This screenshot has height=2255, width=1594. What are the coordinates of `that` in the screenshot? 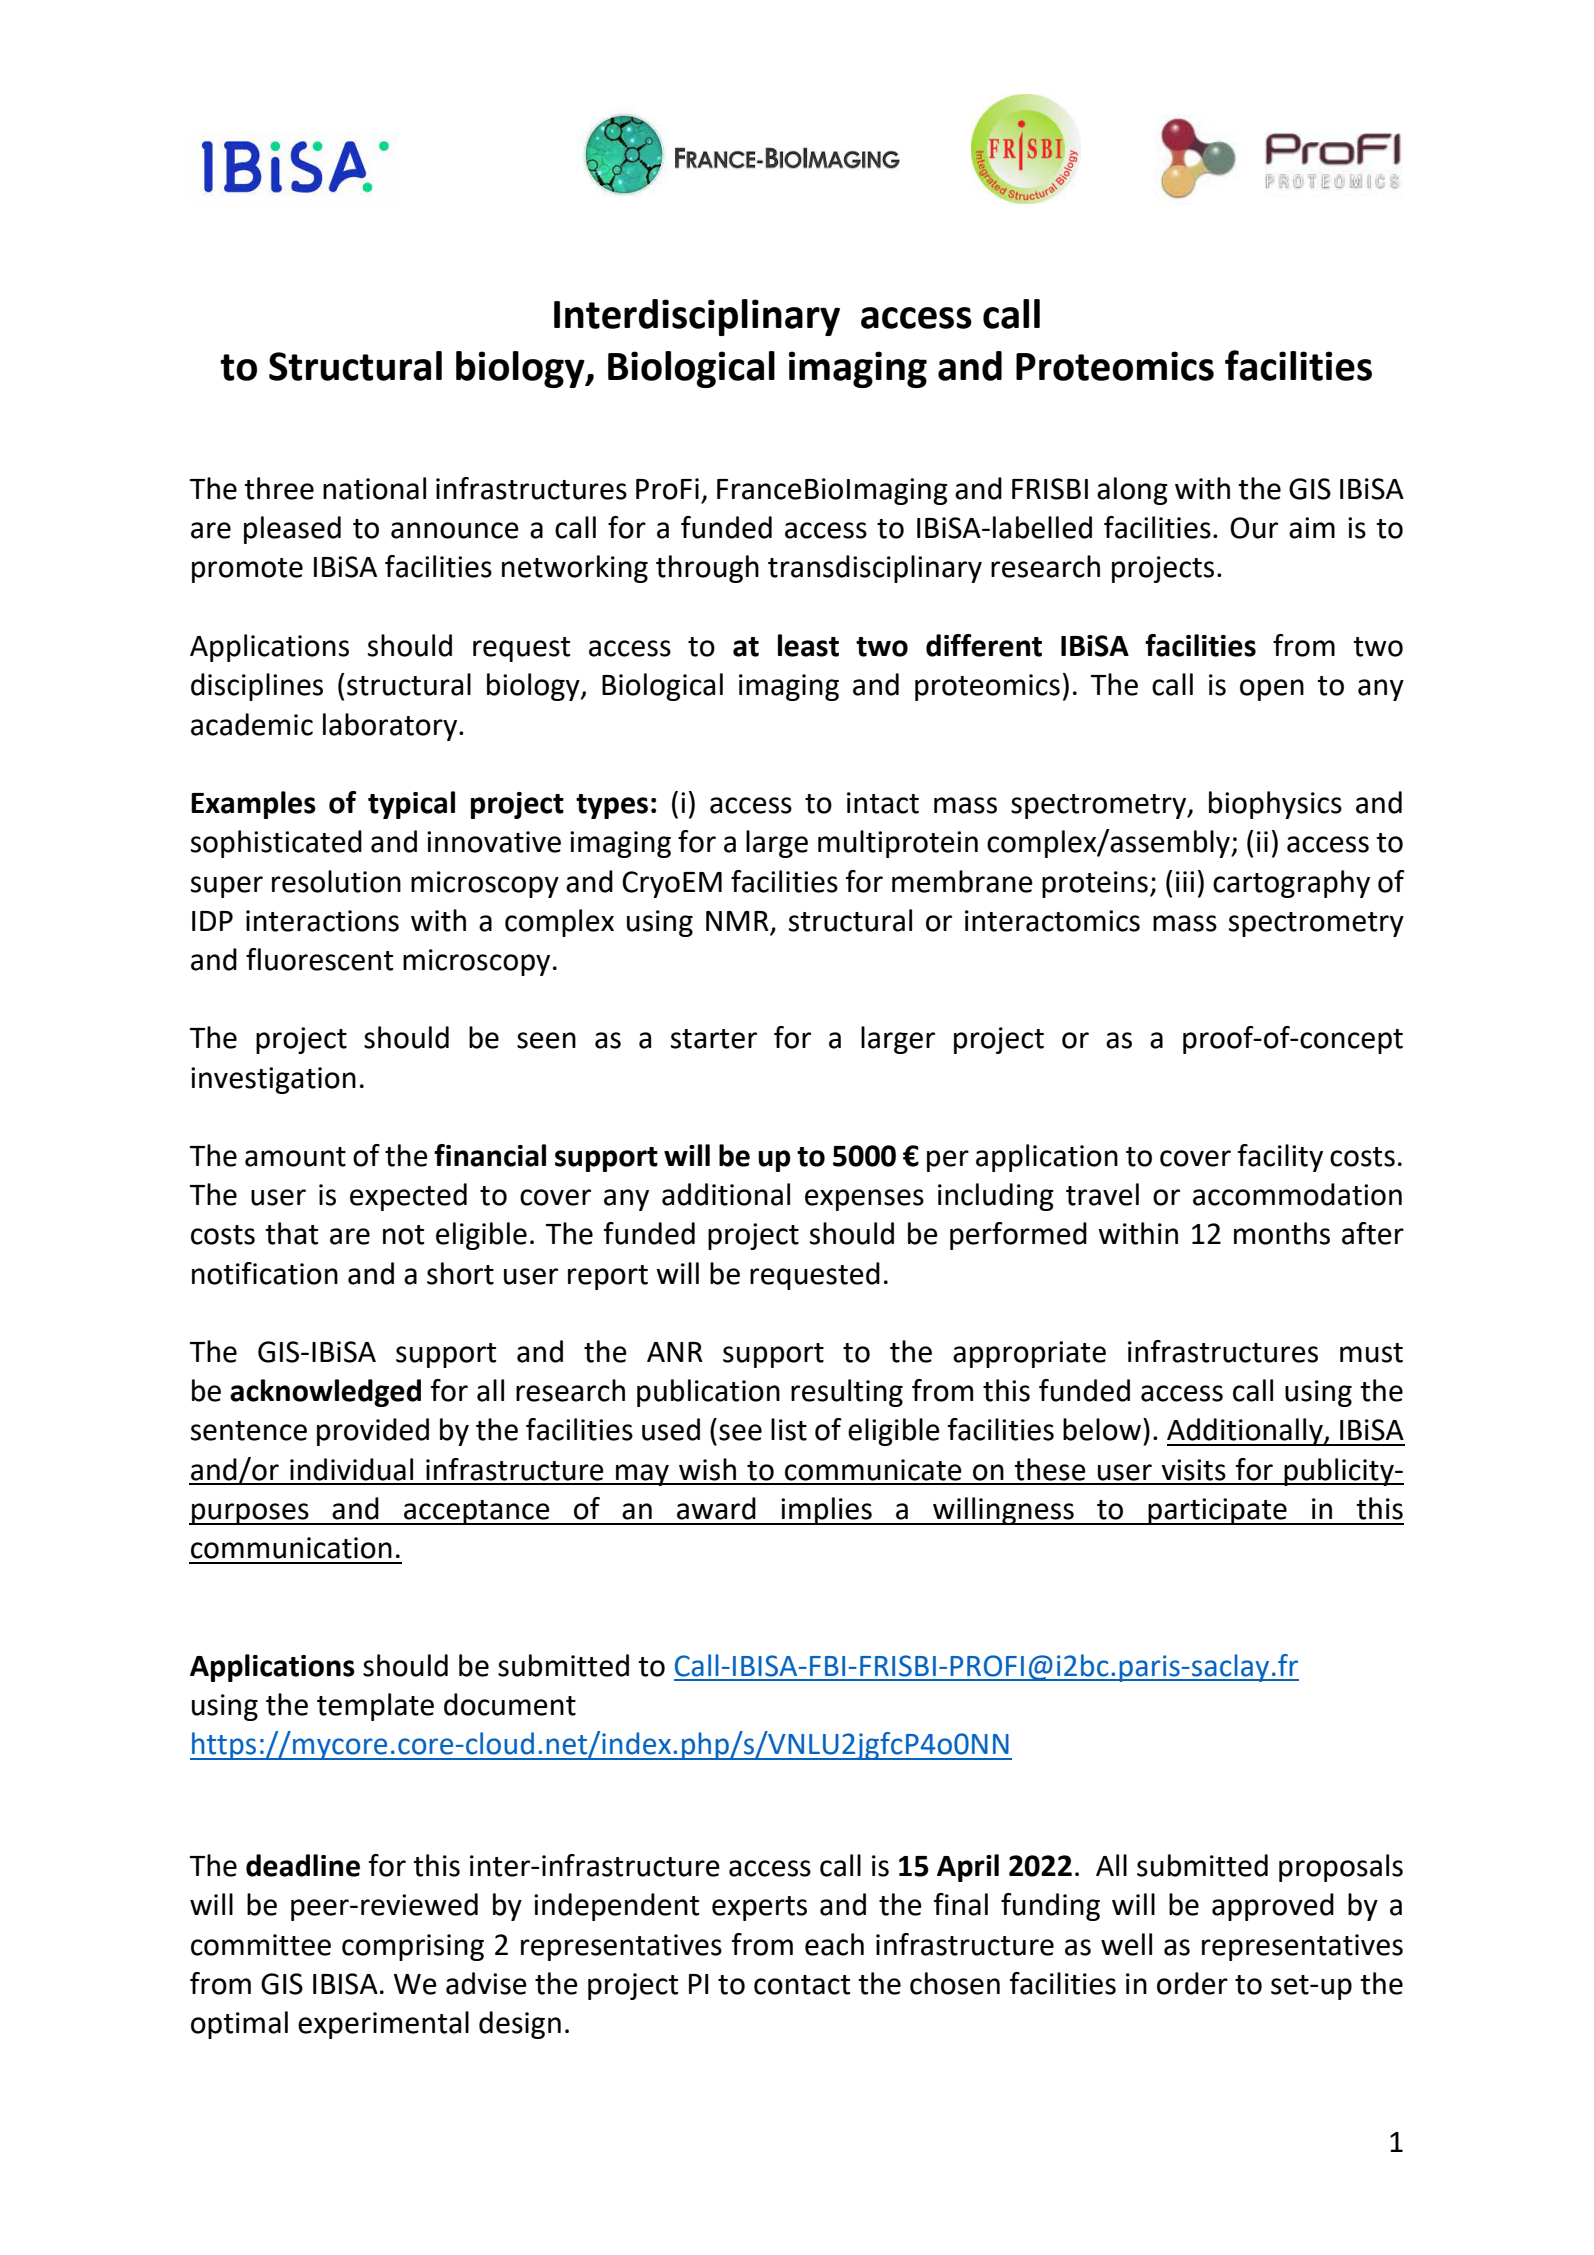 It's located at (291, 1233).
